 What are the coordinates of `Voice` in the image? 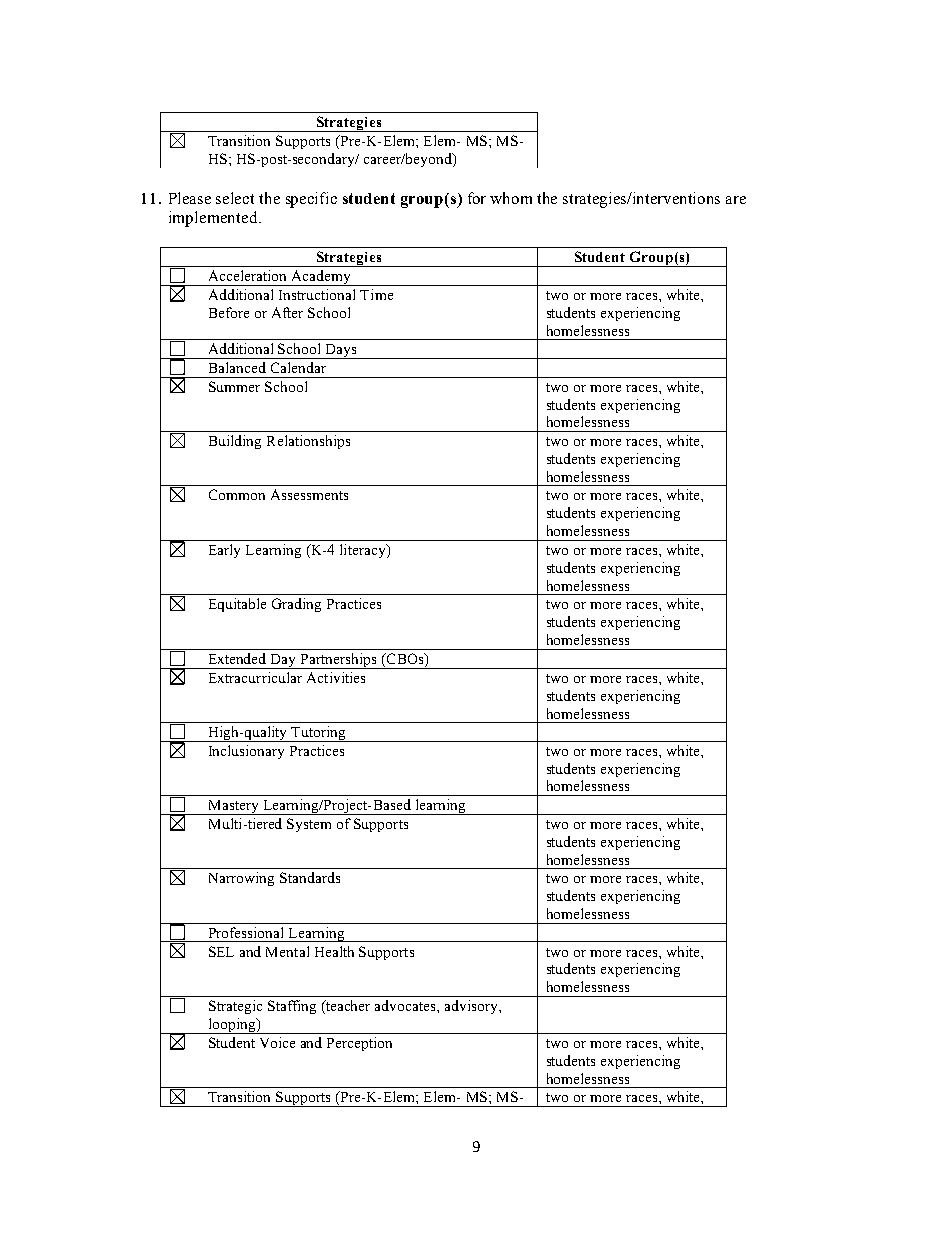 It's located at (277, 1042).
